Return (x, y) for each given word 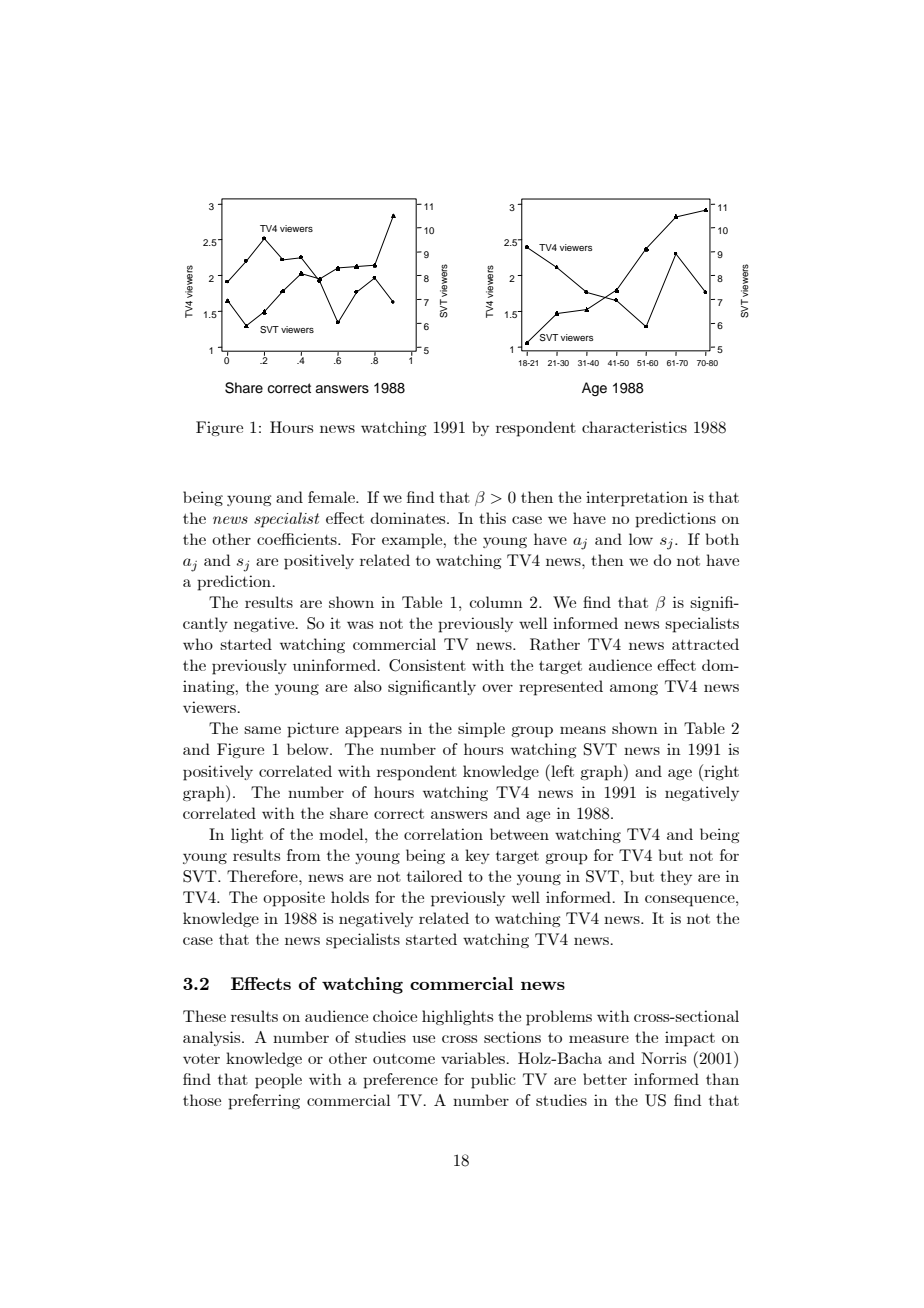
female (332, 497)
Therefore (263, 876)
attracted (705, 644)
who (198, 644)
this (492, 518)
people (278, 1081)
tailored (434, 876)
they (676, 877)
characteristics (634, 427)
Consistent (427, 665)
